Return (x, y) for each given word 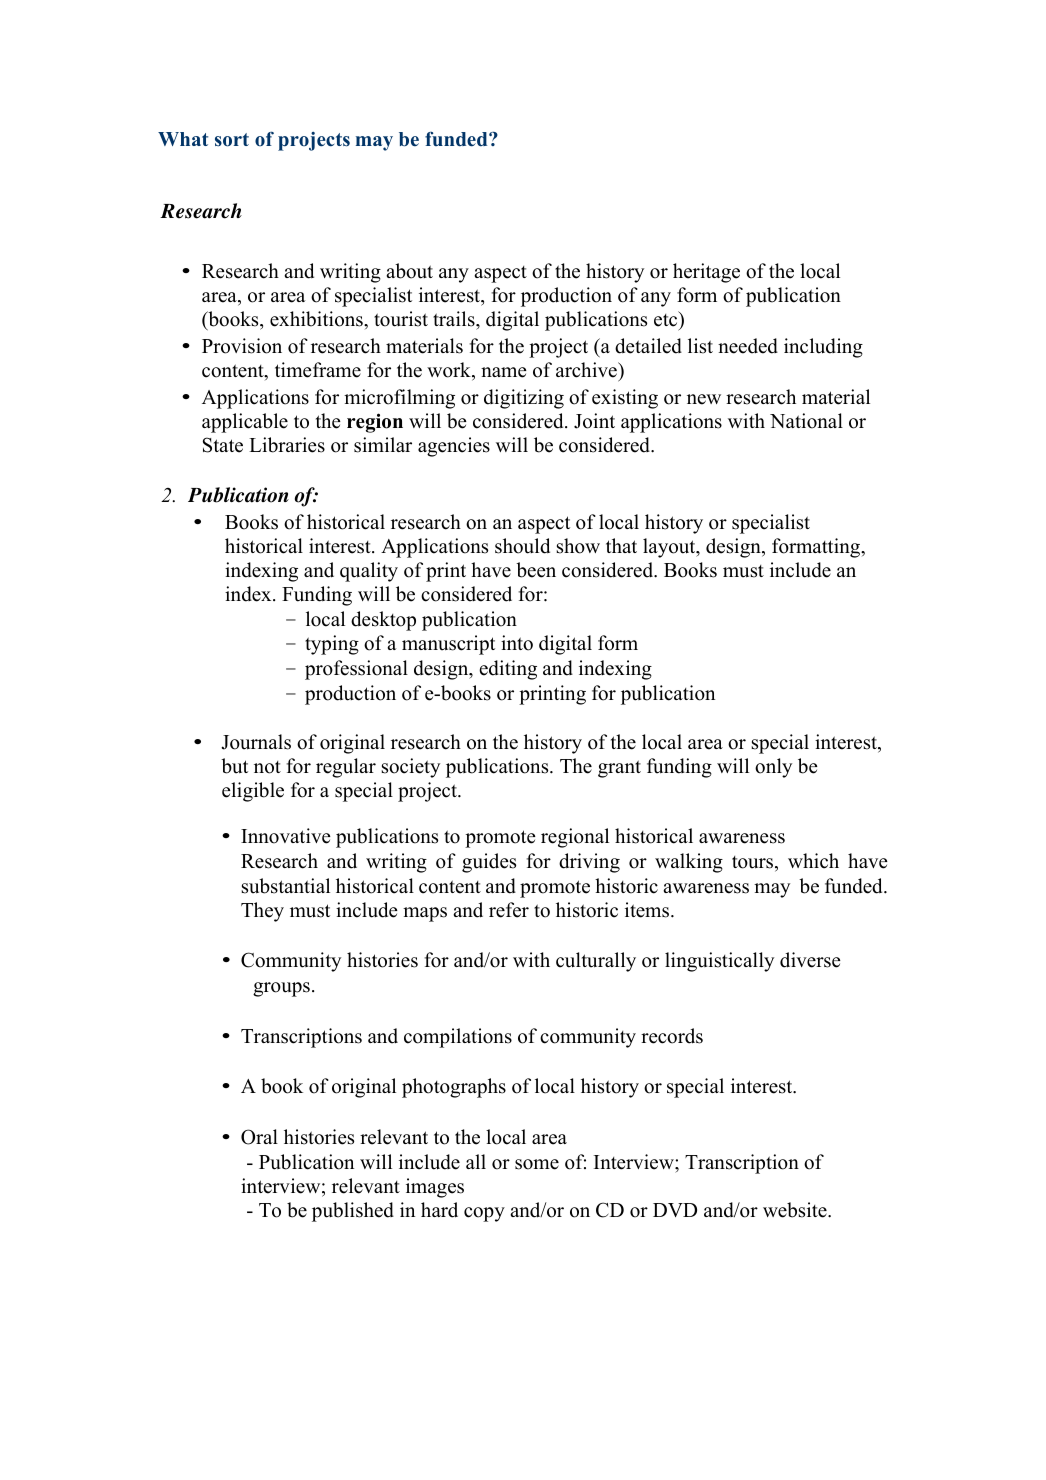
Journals (256, 742)
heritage (706, 273)
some (537, 1164)
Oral (259, 1137)
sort (232, 140)
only (773, 768)
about (409, 271)
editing (508, 670)
